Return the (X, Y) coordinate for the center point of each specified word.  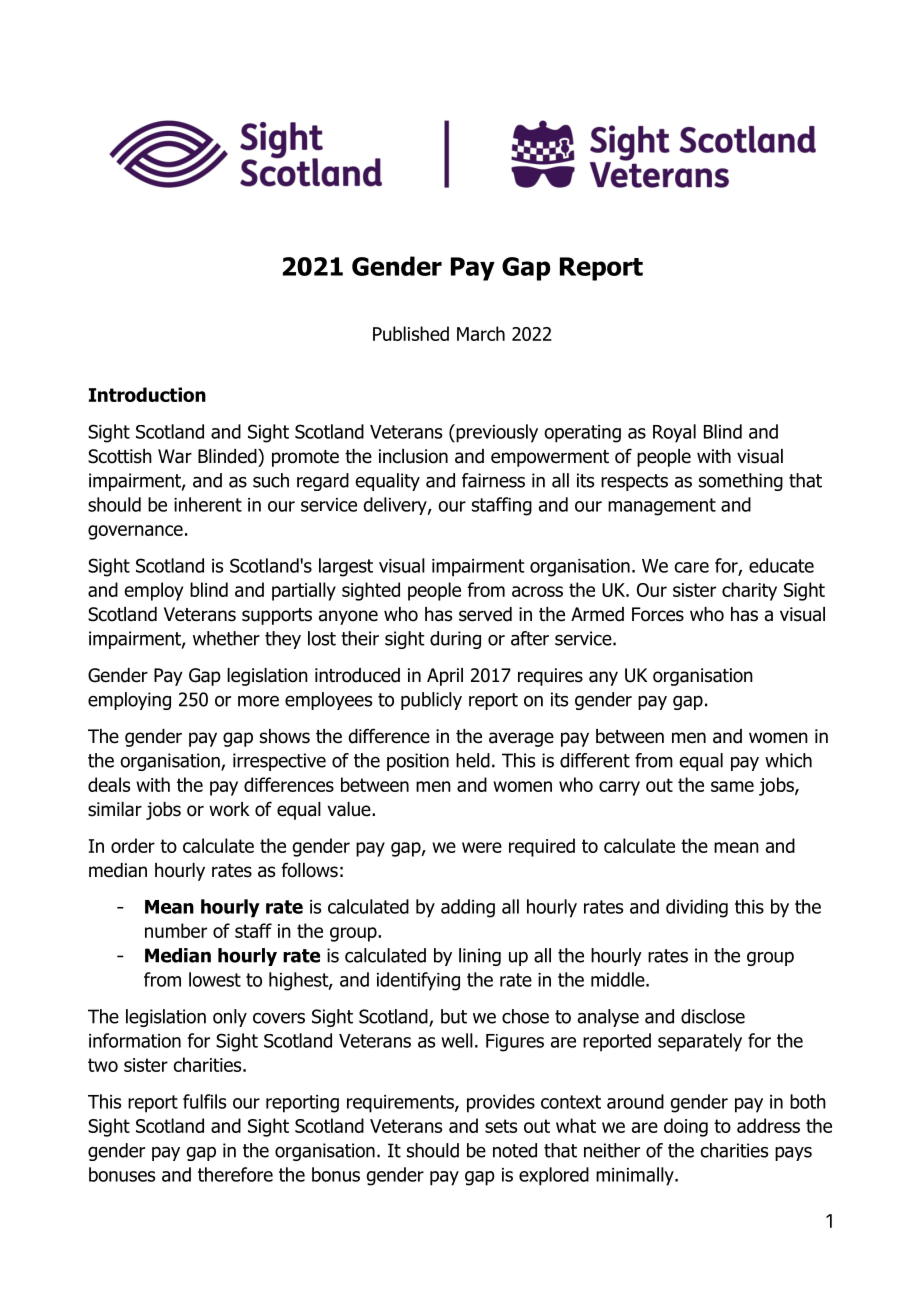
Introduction (147, 394)
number (176, 930)
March (481, 333)
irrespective (279, 762)
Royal (674, 433)
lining (480, 957)
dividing (697, 908)
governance (135, 532)
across (537, 591)
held (473, 760)
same (732, 786)
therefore (235, 1174)
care (691, 567)
